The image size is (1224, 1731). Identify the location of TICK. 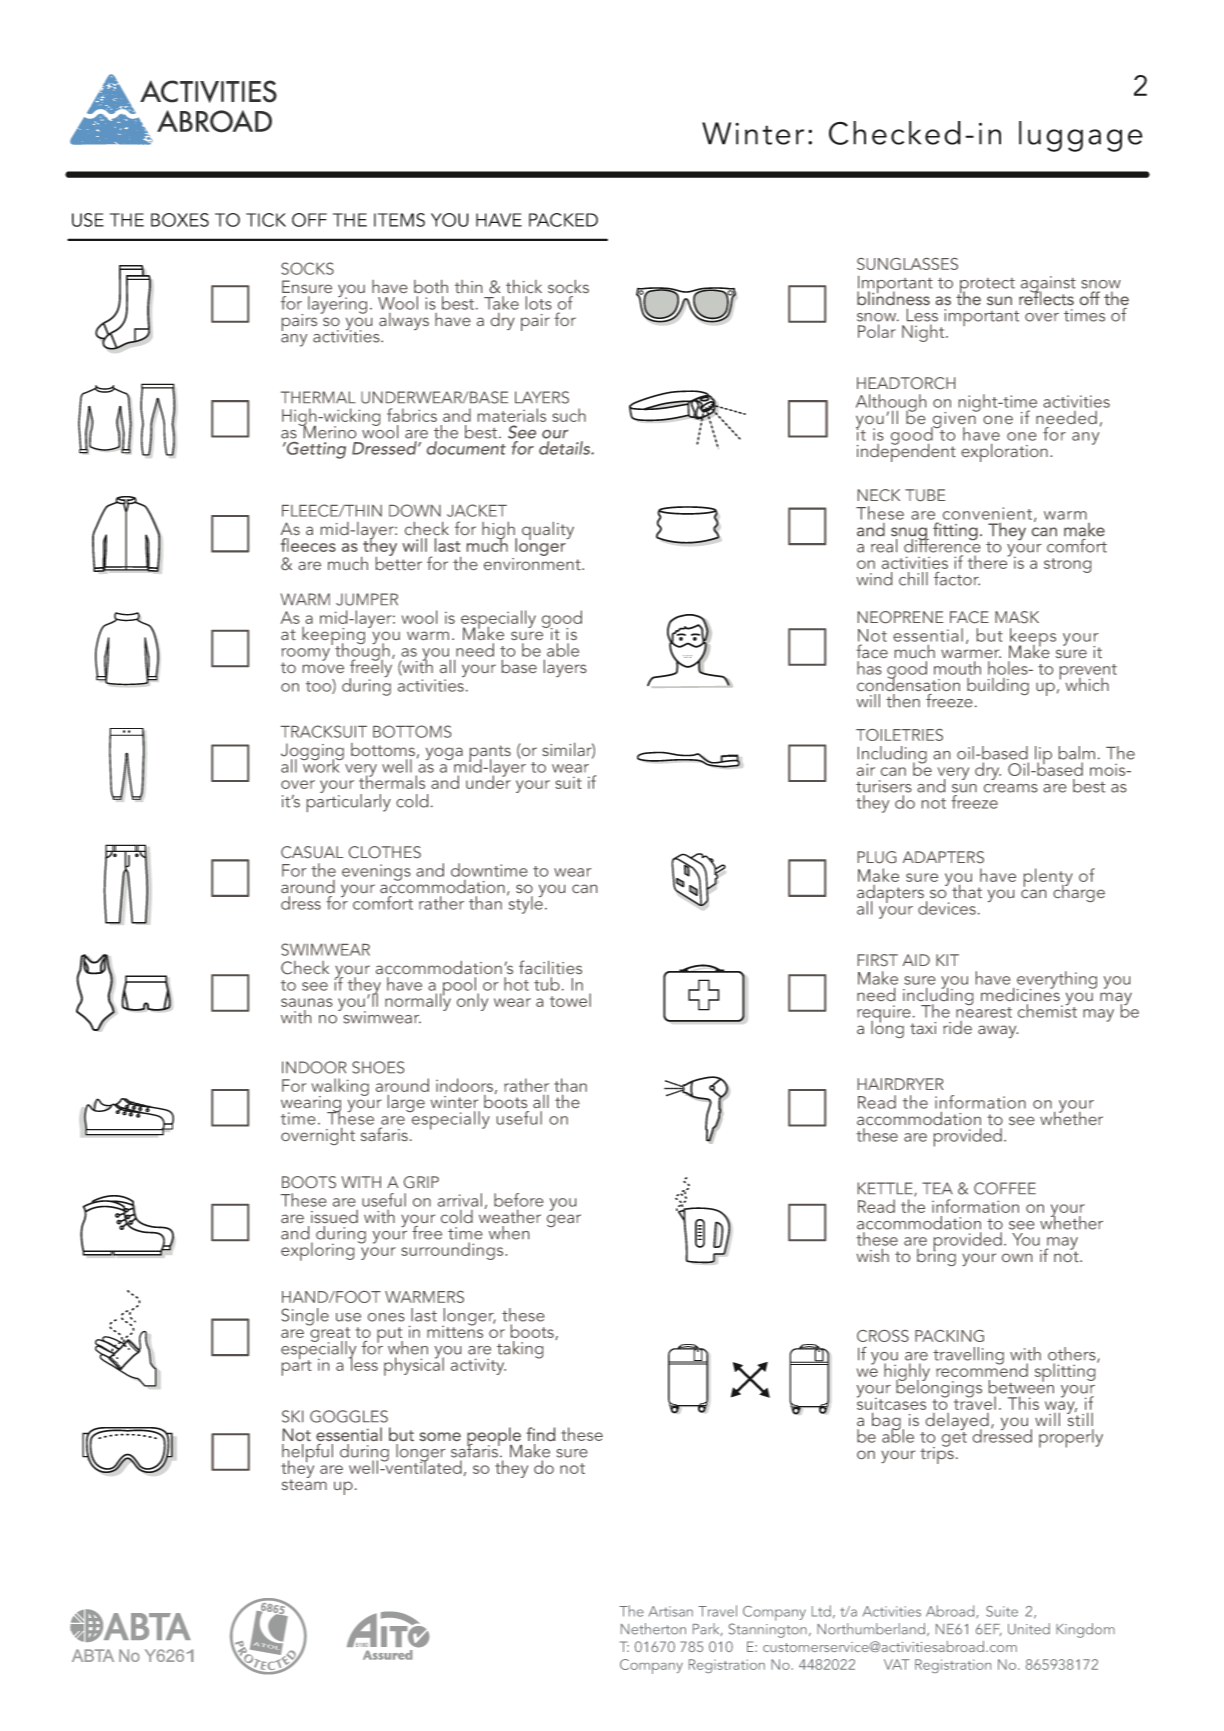
(266, 220).
